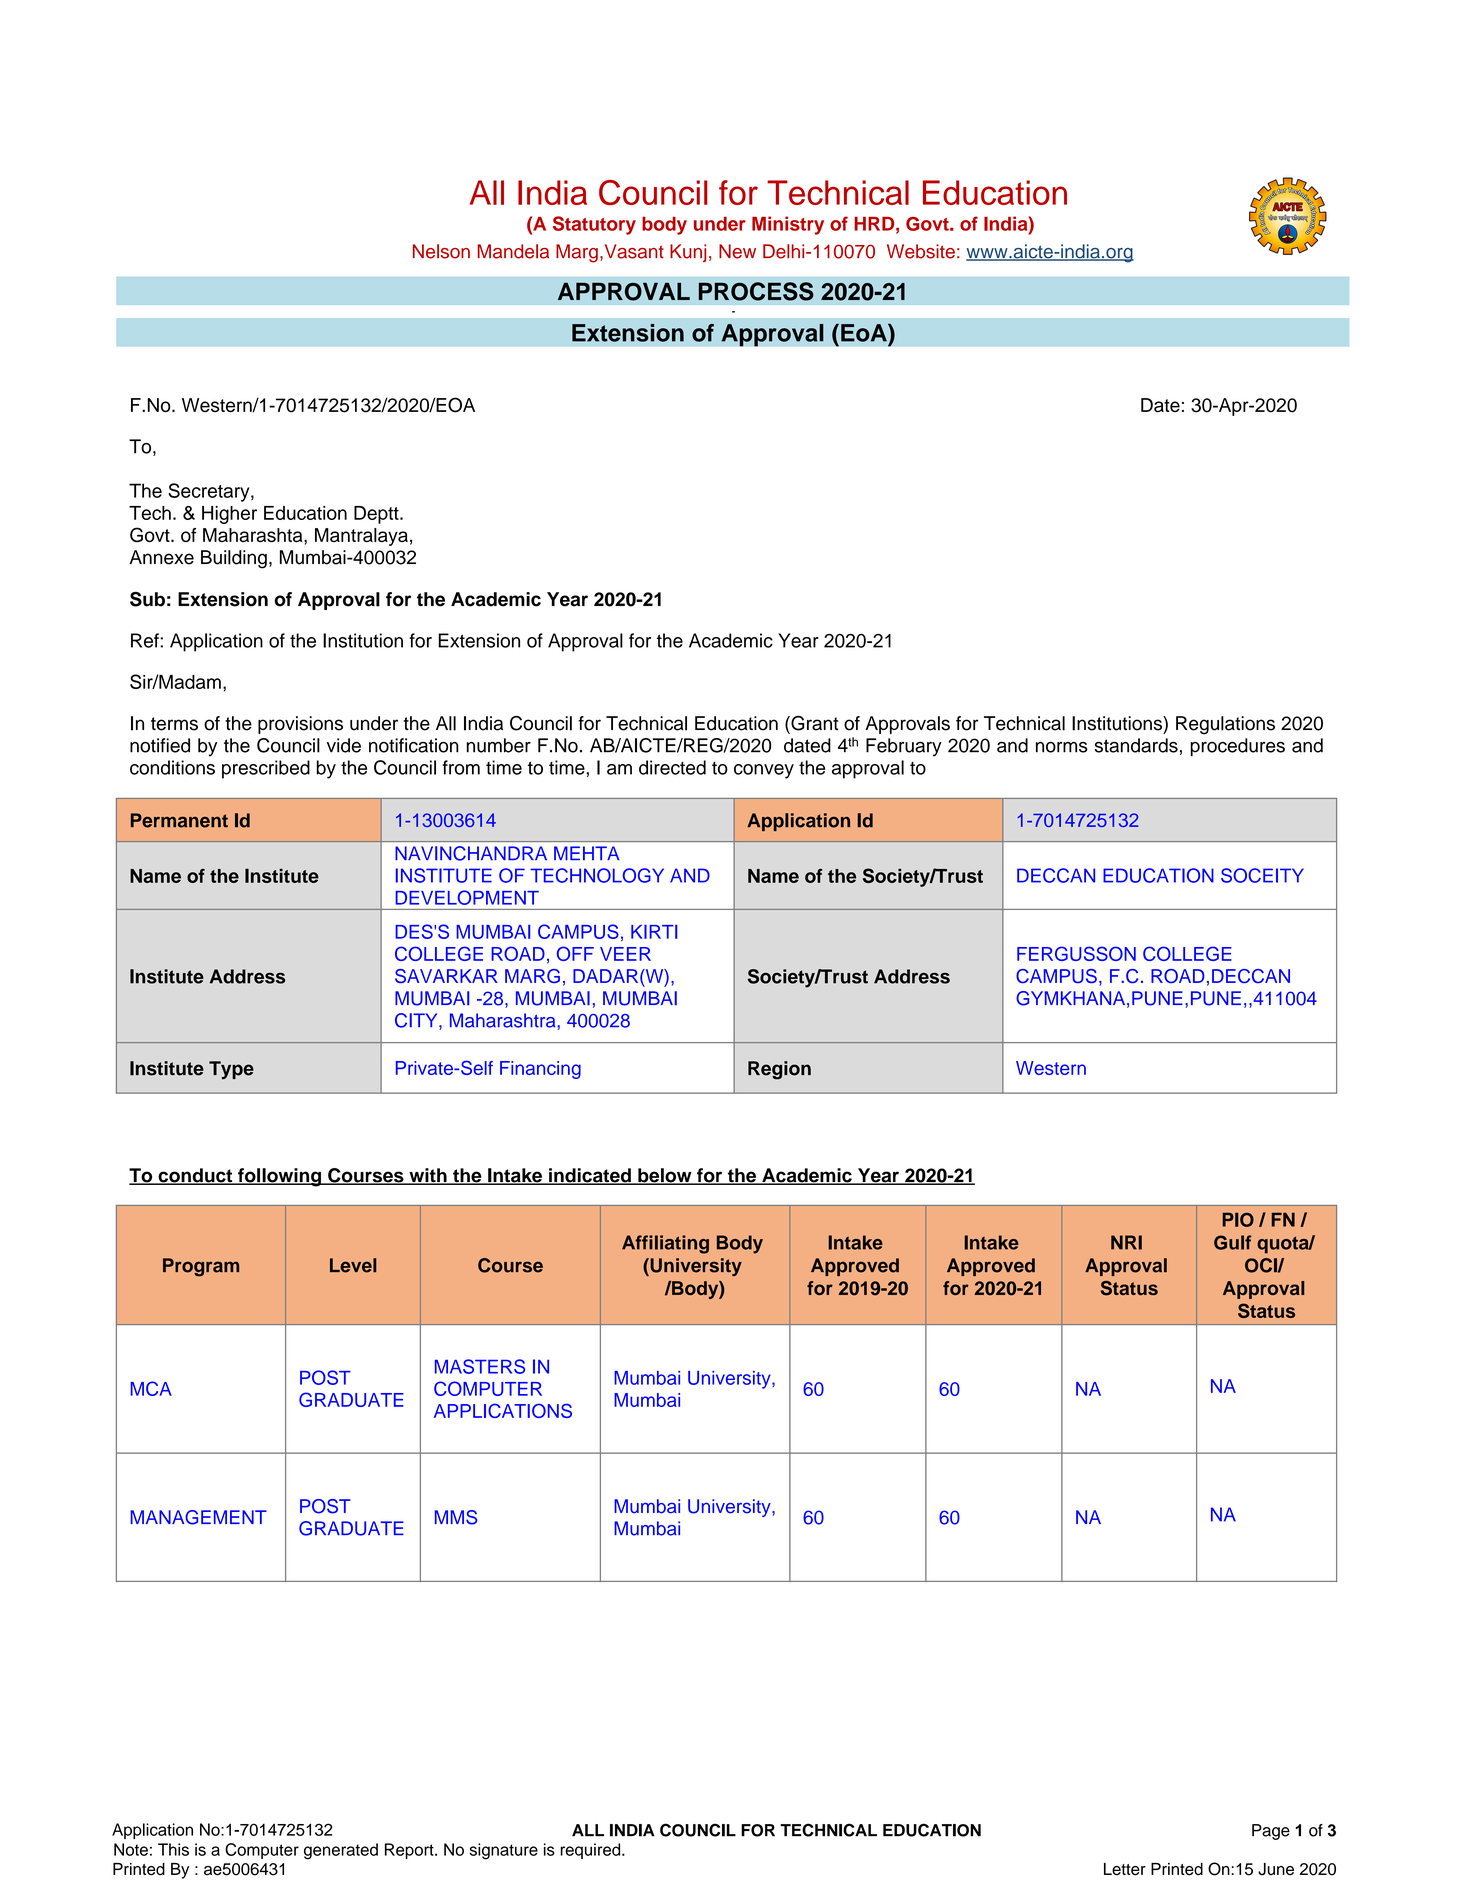  What do you see at coordinates (300, 725) in the screenshot?
I see `provisions` at bounding box center [300, 725].
